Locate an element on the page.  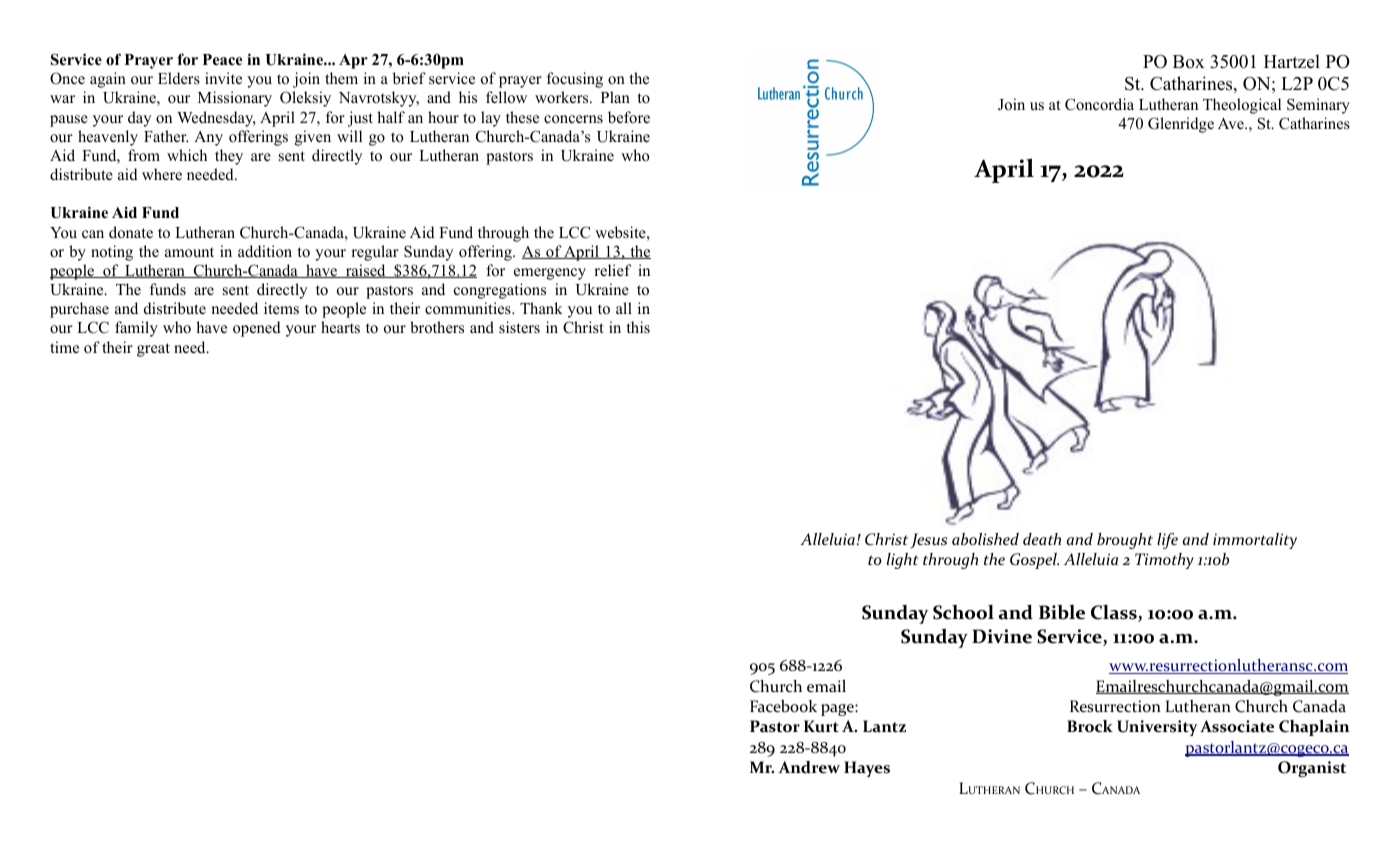
Plan is located at coordinates (615, 97).
